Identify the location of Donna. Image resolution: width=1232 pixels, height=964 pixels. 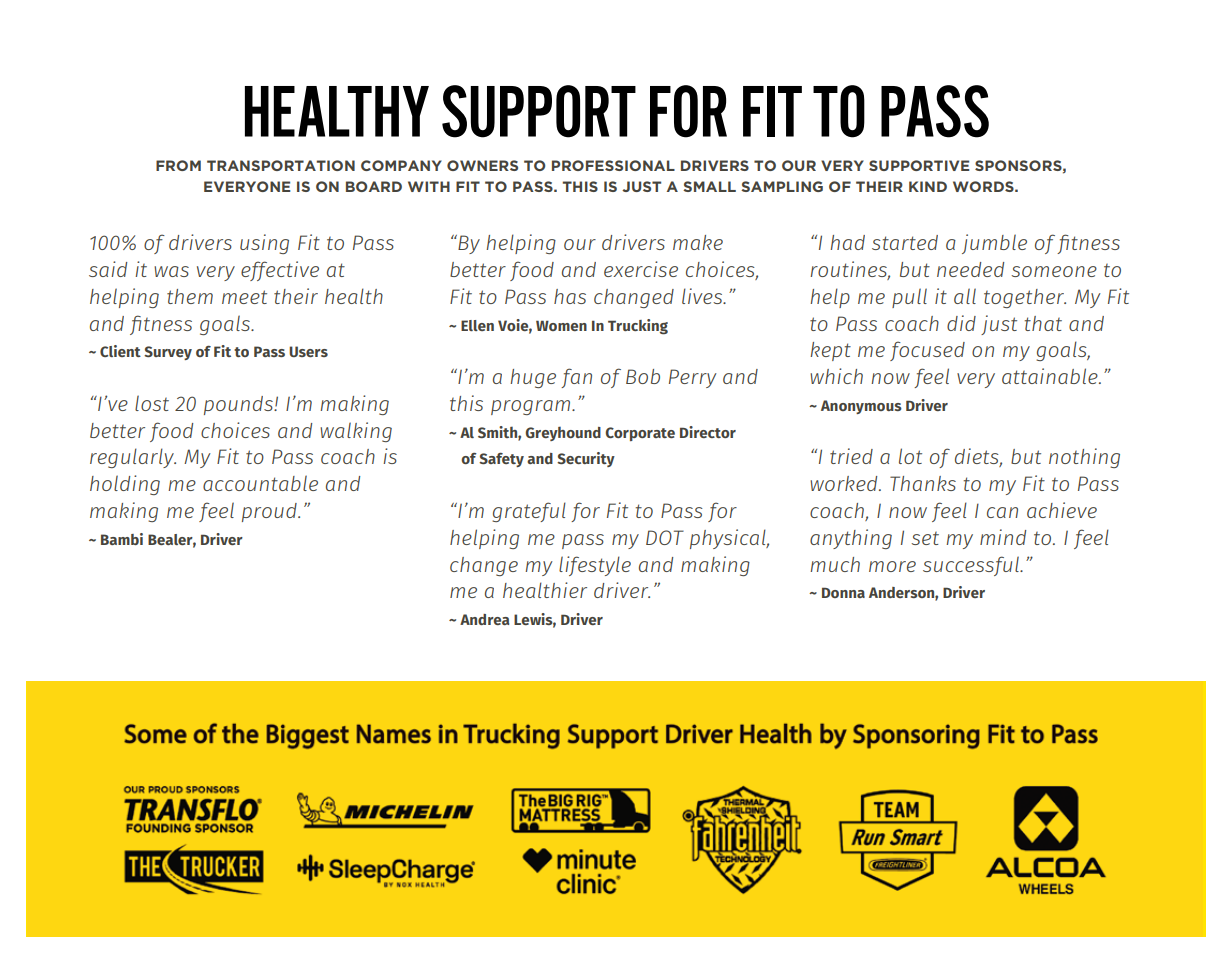
(843, 592).
